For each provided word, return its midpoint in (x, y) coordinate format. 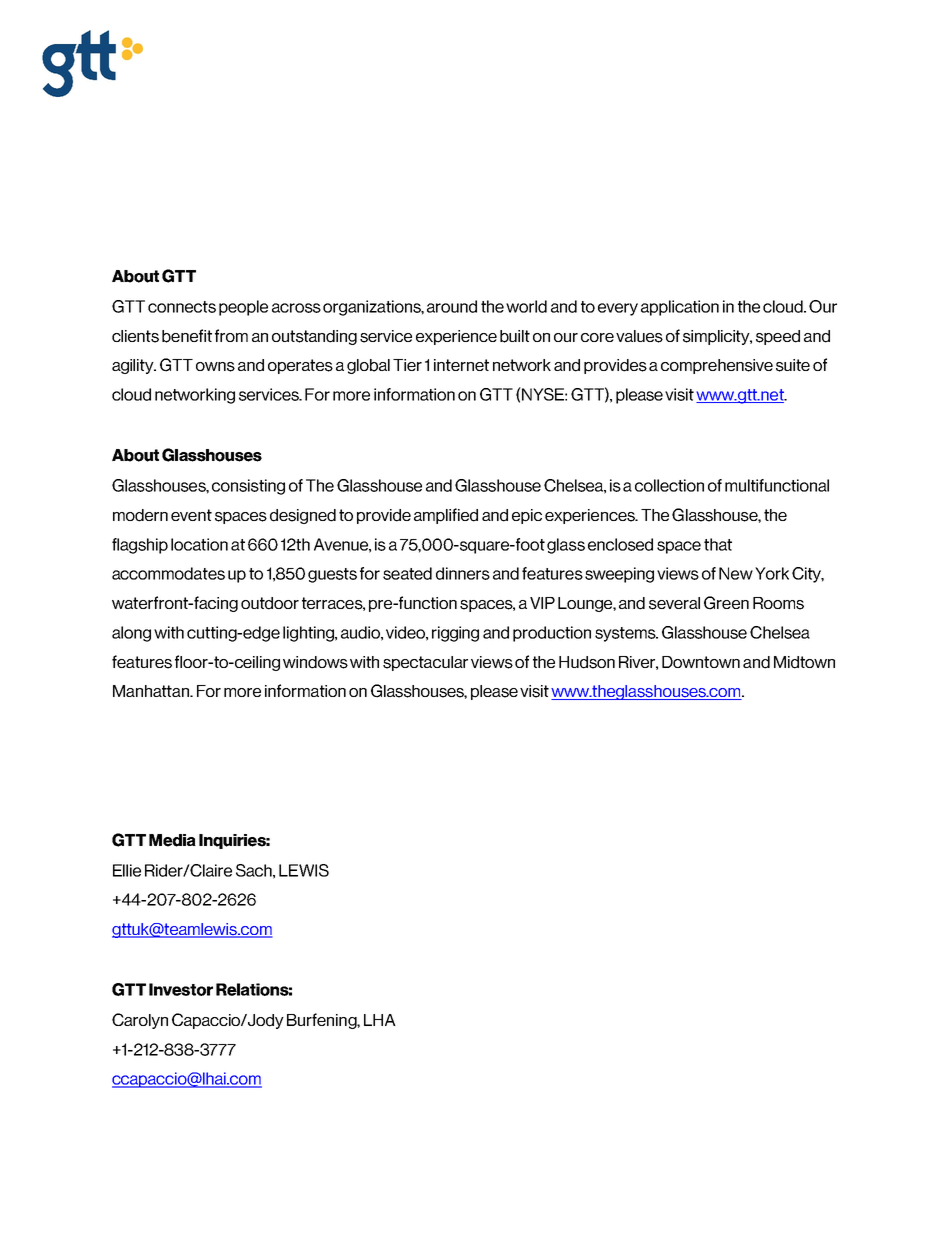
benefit (187, 336)
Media (172, 840)
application (680, 308)
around (452, 306)
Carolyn (140, 1021)
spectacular (425, 663)
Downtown (701, 662)
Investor (181, 989)
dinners (463, 573)
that (718, 544)
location (199, 544)
